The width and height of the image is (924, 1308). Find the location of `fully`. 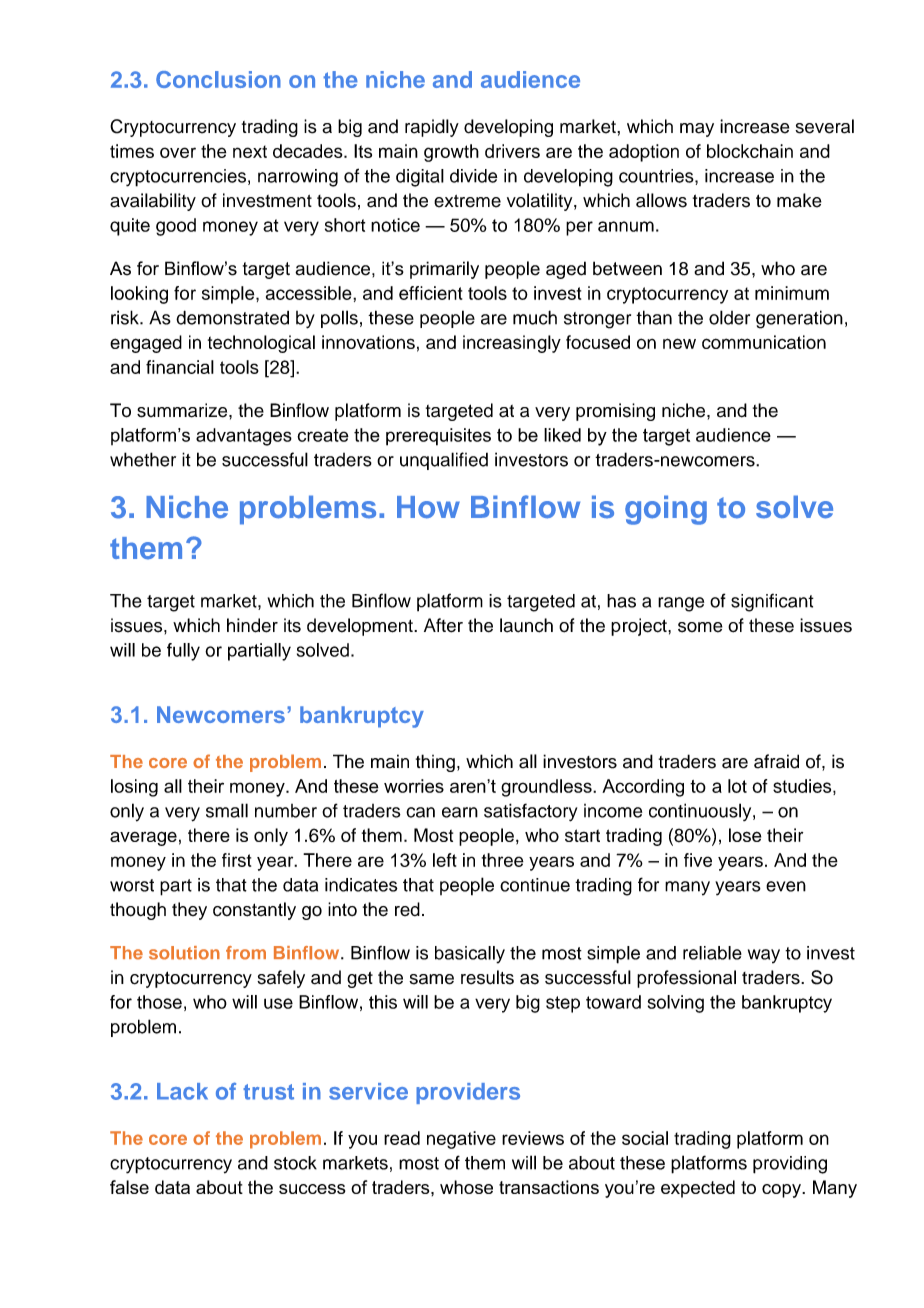

fully is located at coordinates (183, 652).
